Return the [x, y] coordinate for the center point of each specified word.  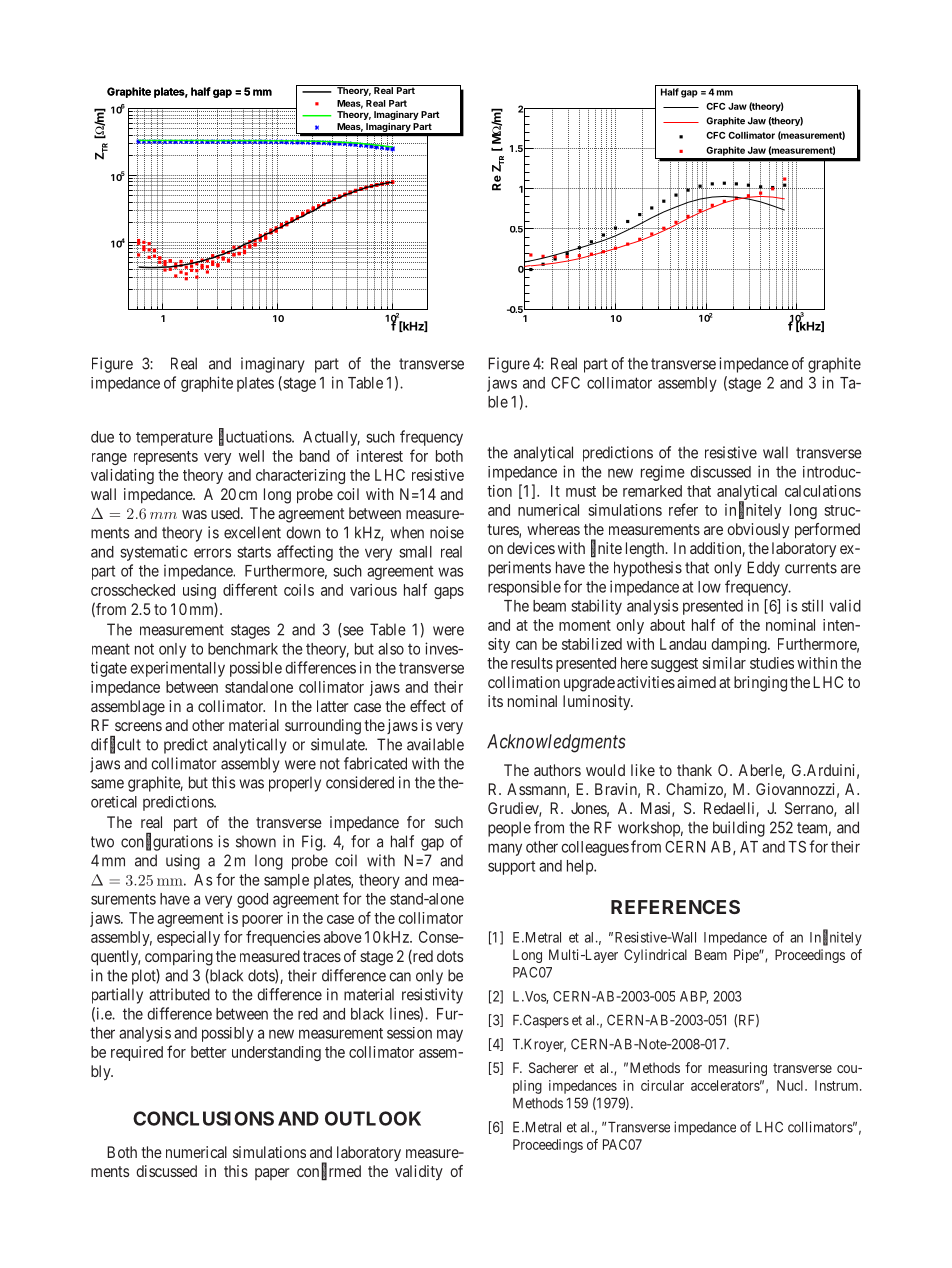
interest [380, 456]
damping [740, 645]
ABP [694, 997]
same [107, 784]
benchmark [243, 649]
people [509, 829]
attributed [179, 994]
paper [272, 1174]
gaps [449, 593]
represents [166, 458]
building [739, 829]
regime [663, 473]
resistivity [432, 996]
